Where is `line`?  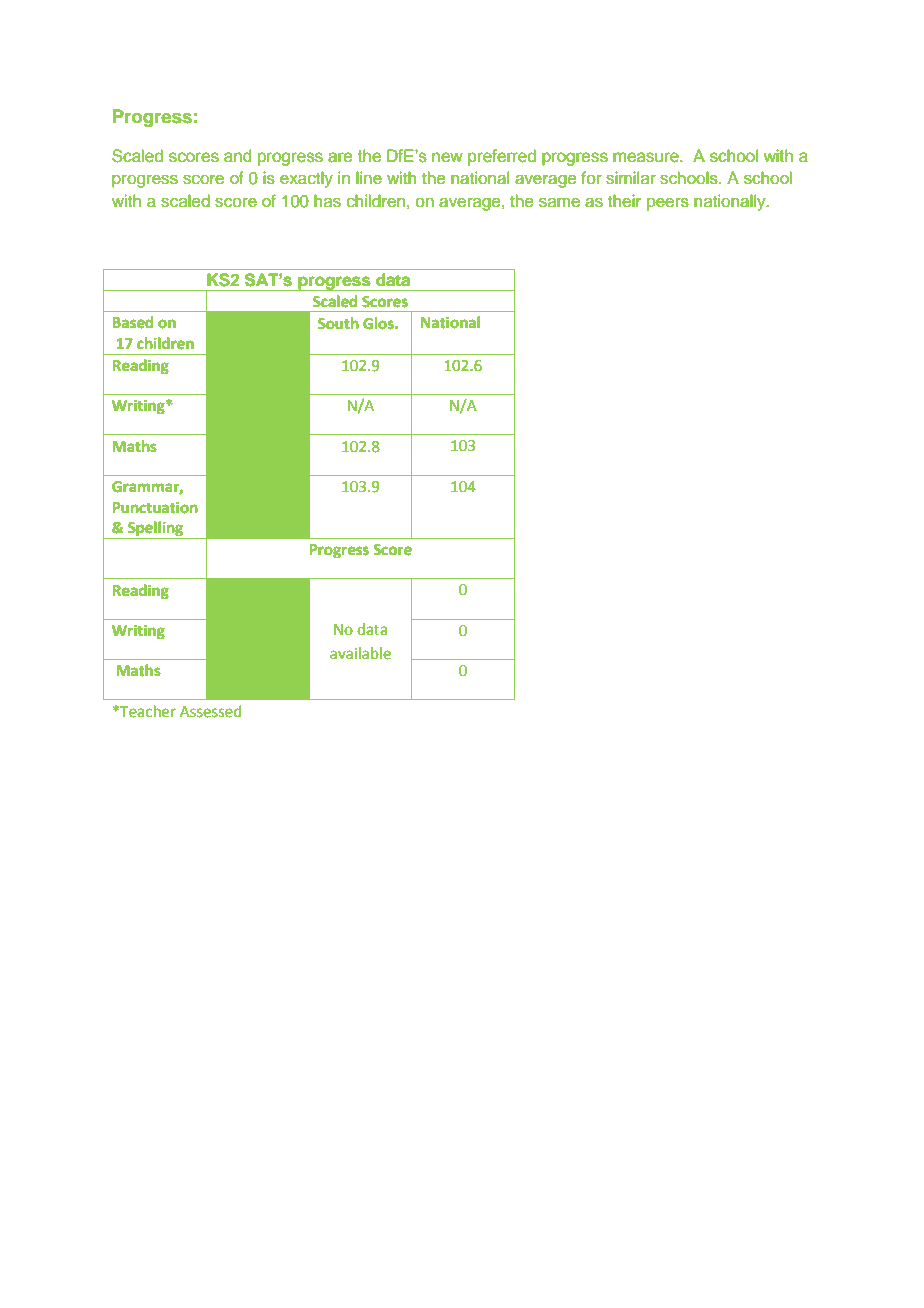 line is located at coordinates (369, 178).
